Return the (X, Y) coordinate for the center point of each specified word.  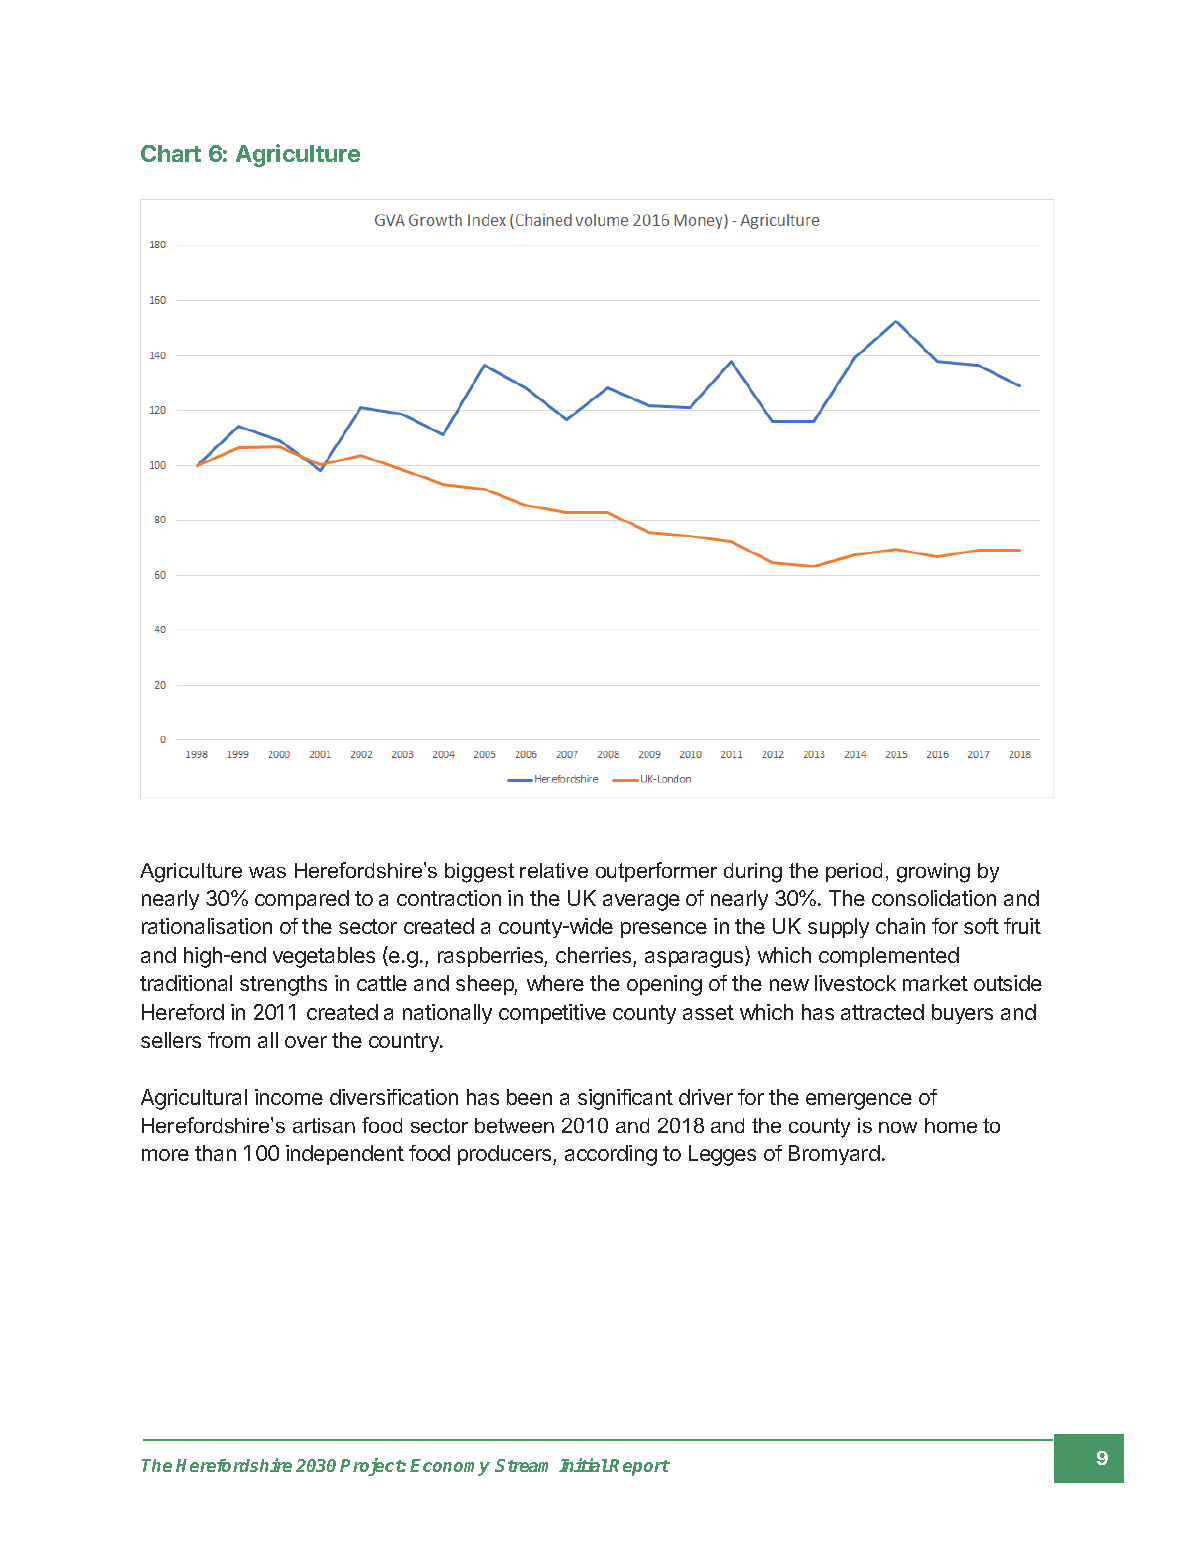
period (854, 872)
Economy (450, 1467)
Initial (584, 1465)
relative (554, 870)
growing (933, 873)
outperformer (656, 872)
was (267, 872)
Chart (171, 153)
